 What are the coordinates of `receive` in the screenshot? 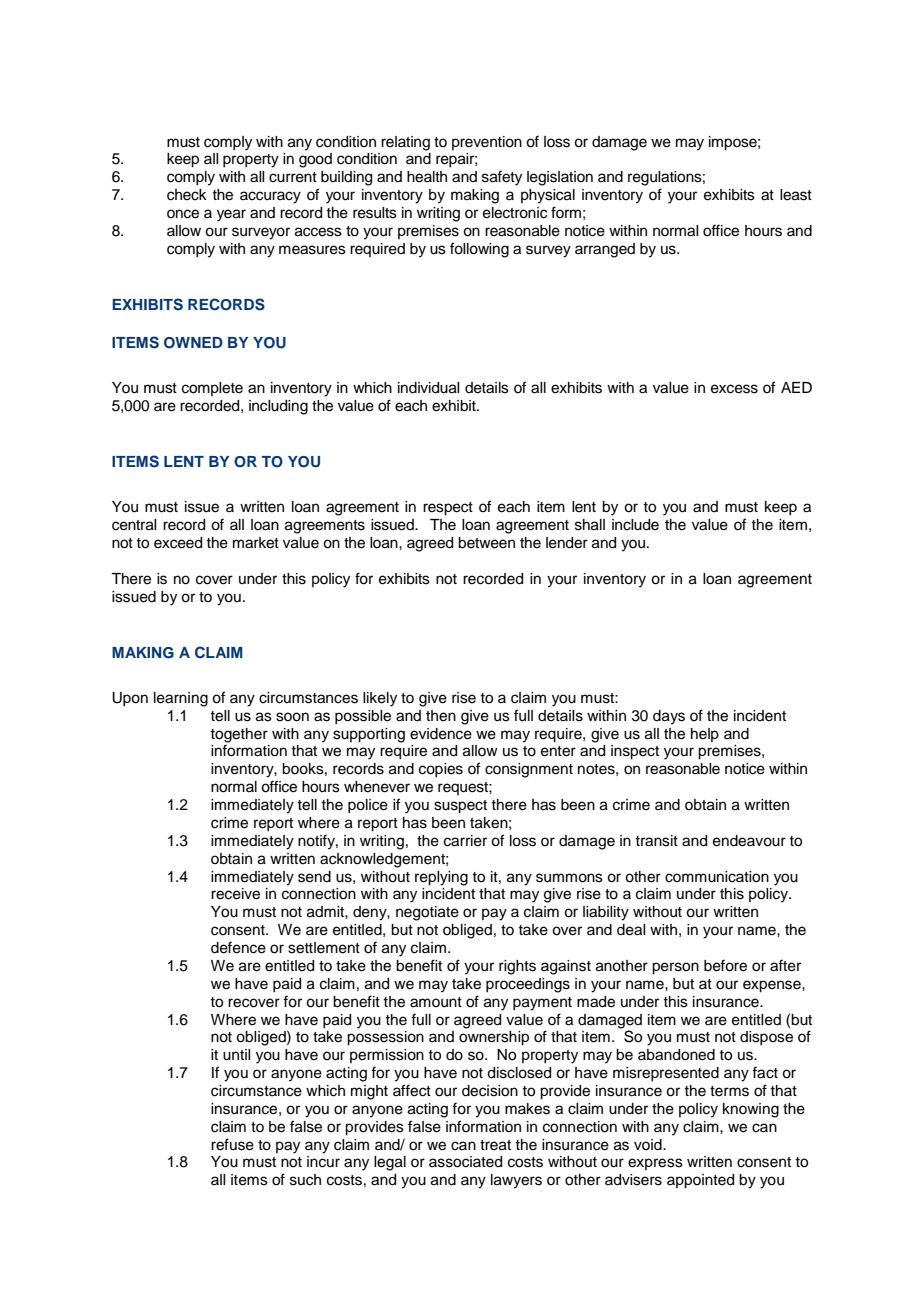 It's located at (235, 894).
